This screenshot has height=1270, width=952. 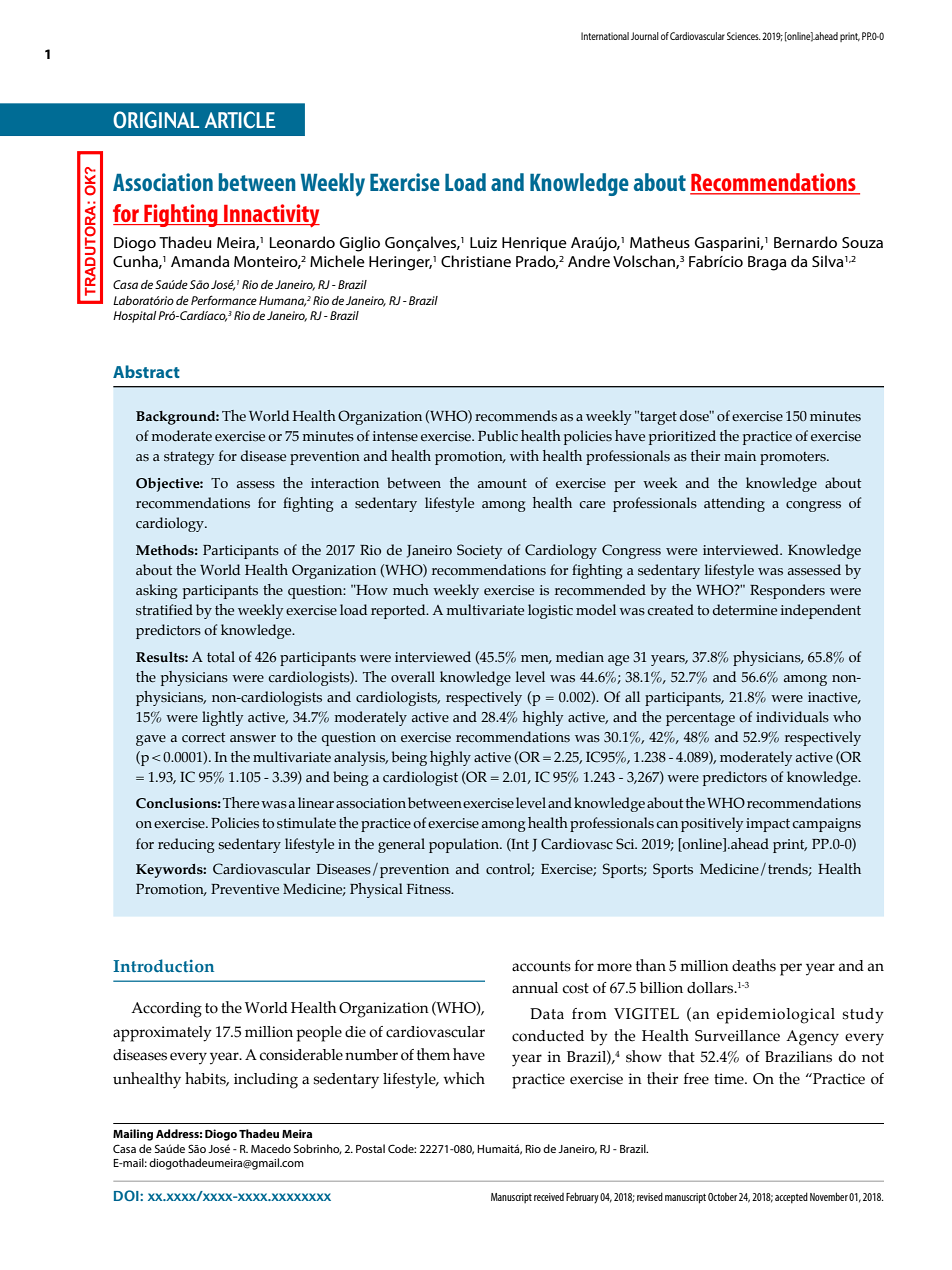 What do you see at coordinates (240, 120) in the screenshot?
I see `ARTICLE` at bounding box center [240, 120].
